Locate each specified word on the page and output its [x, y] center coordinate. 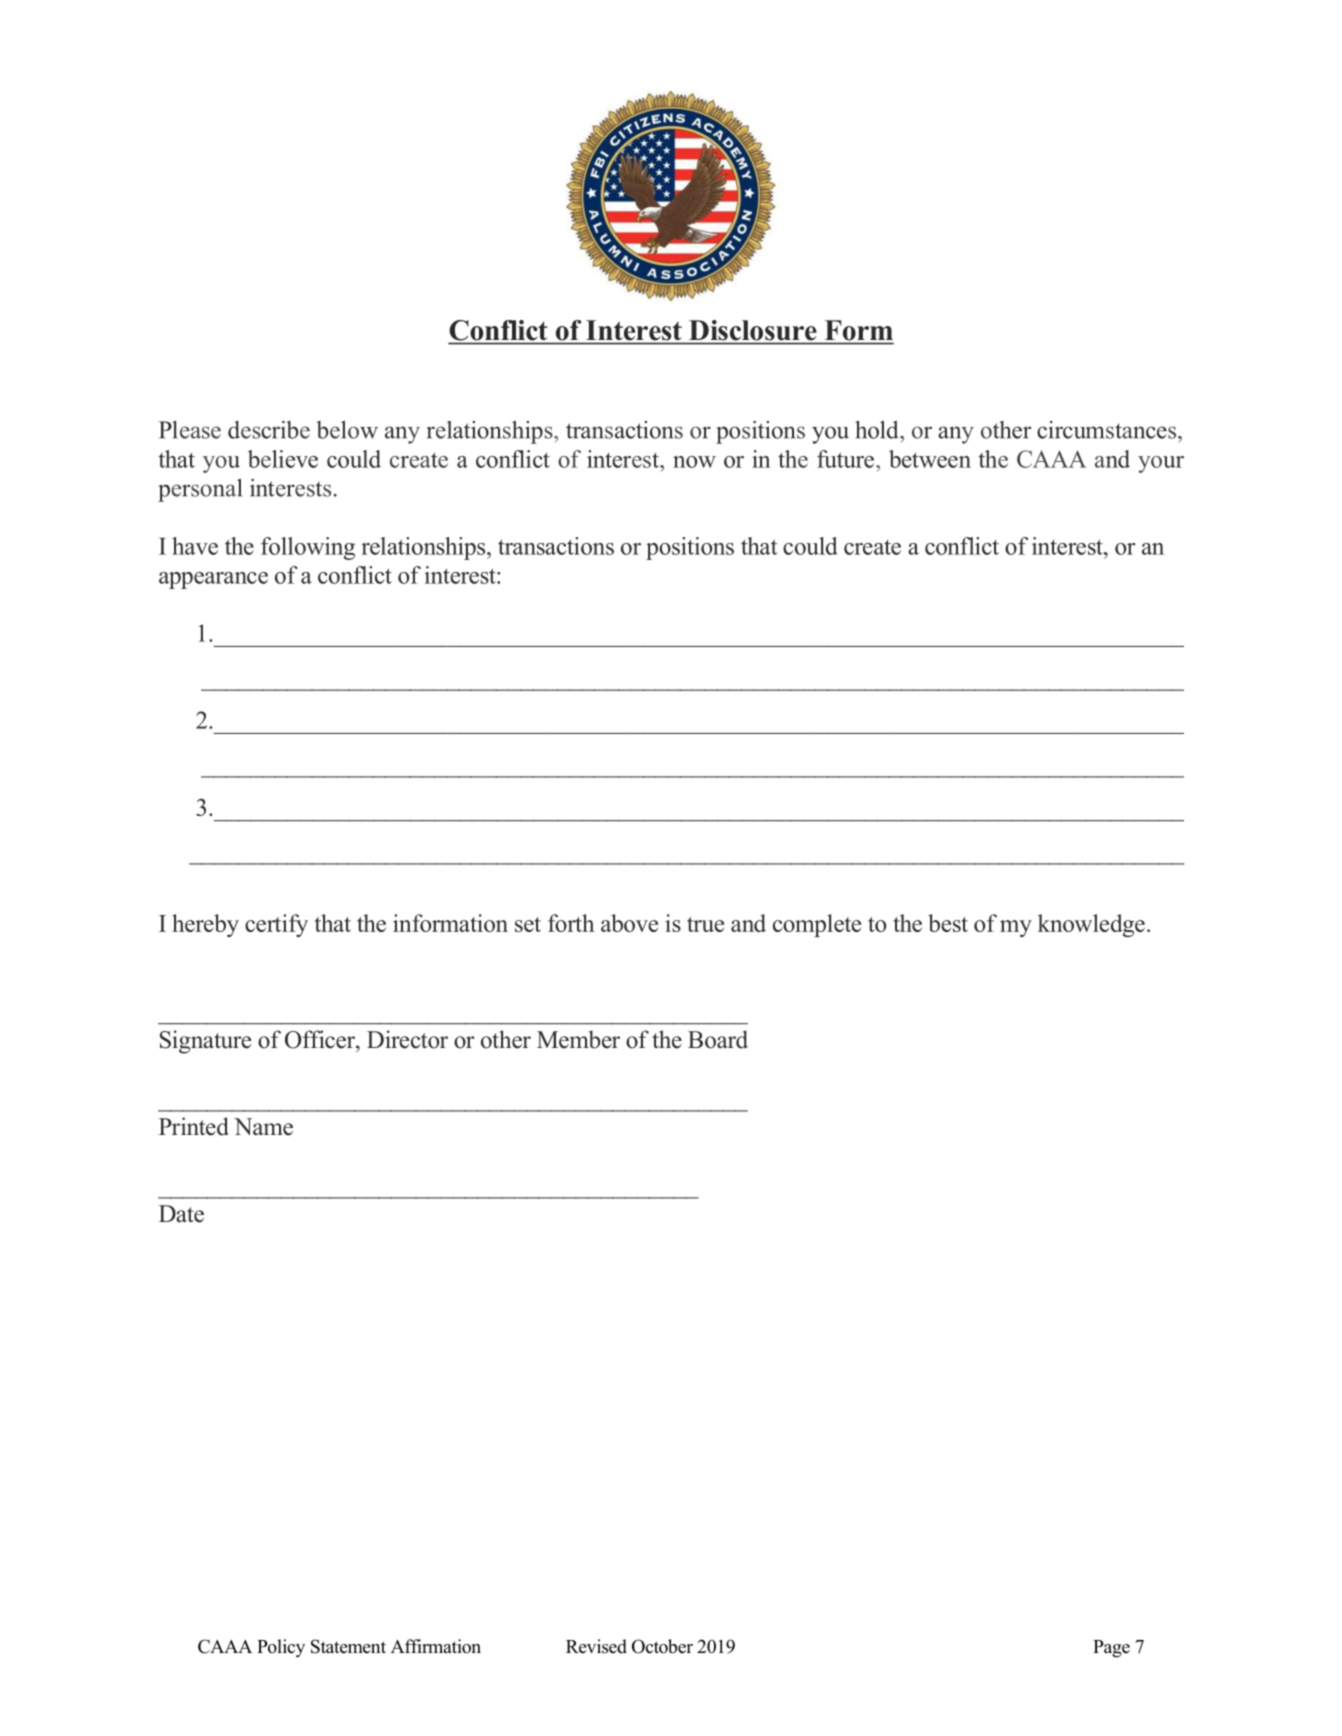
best [948, 923]
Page [1111, 1649]
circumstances [1108, 430]
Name [263, 1127]
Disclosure [752, 330]
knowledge [1091, 925]
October [662, 1646]
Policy [281, 1648]
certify [276, 925]
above [629, 923]
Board [718, 1039]
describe [269, 430]
